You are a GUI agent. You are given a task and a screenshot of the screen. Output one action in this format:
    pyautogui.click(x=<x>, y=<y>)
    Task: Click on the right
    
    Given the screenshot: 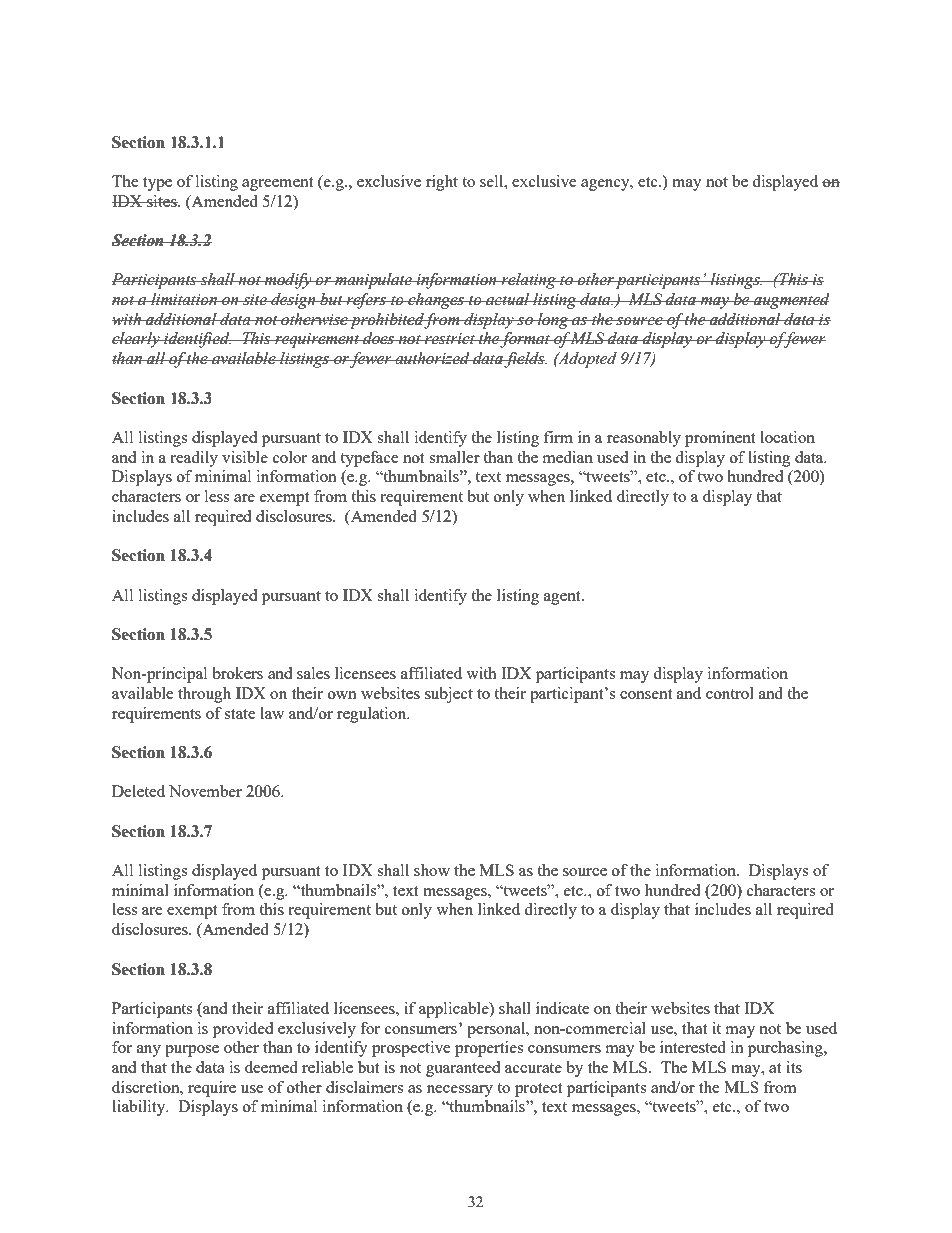 What is the action you would take?
    pyautogui.click(x=442, y=183)
